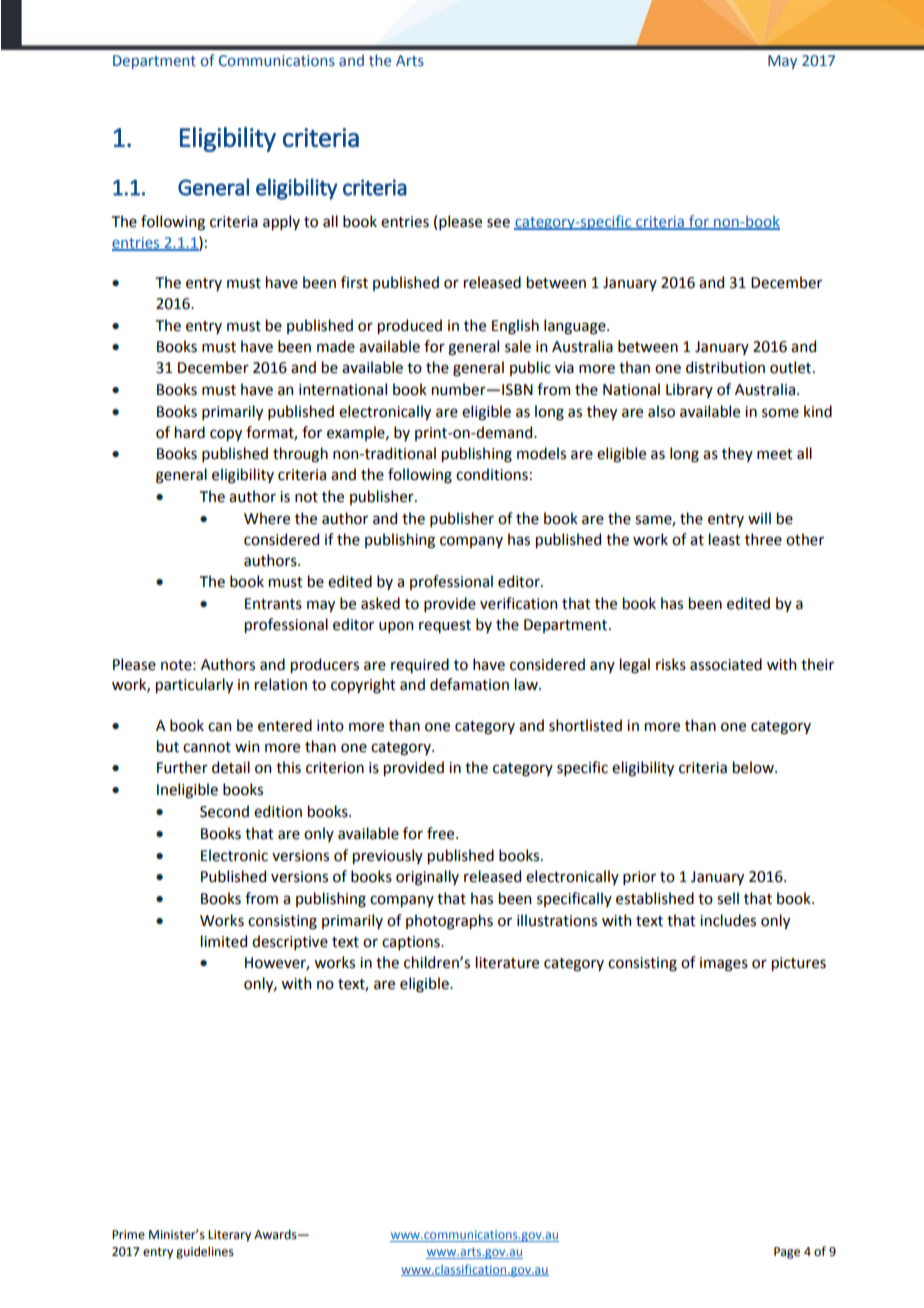  I want to click on conditions, so click(492, 474).
